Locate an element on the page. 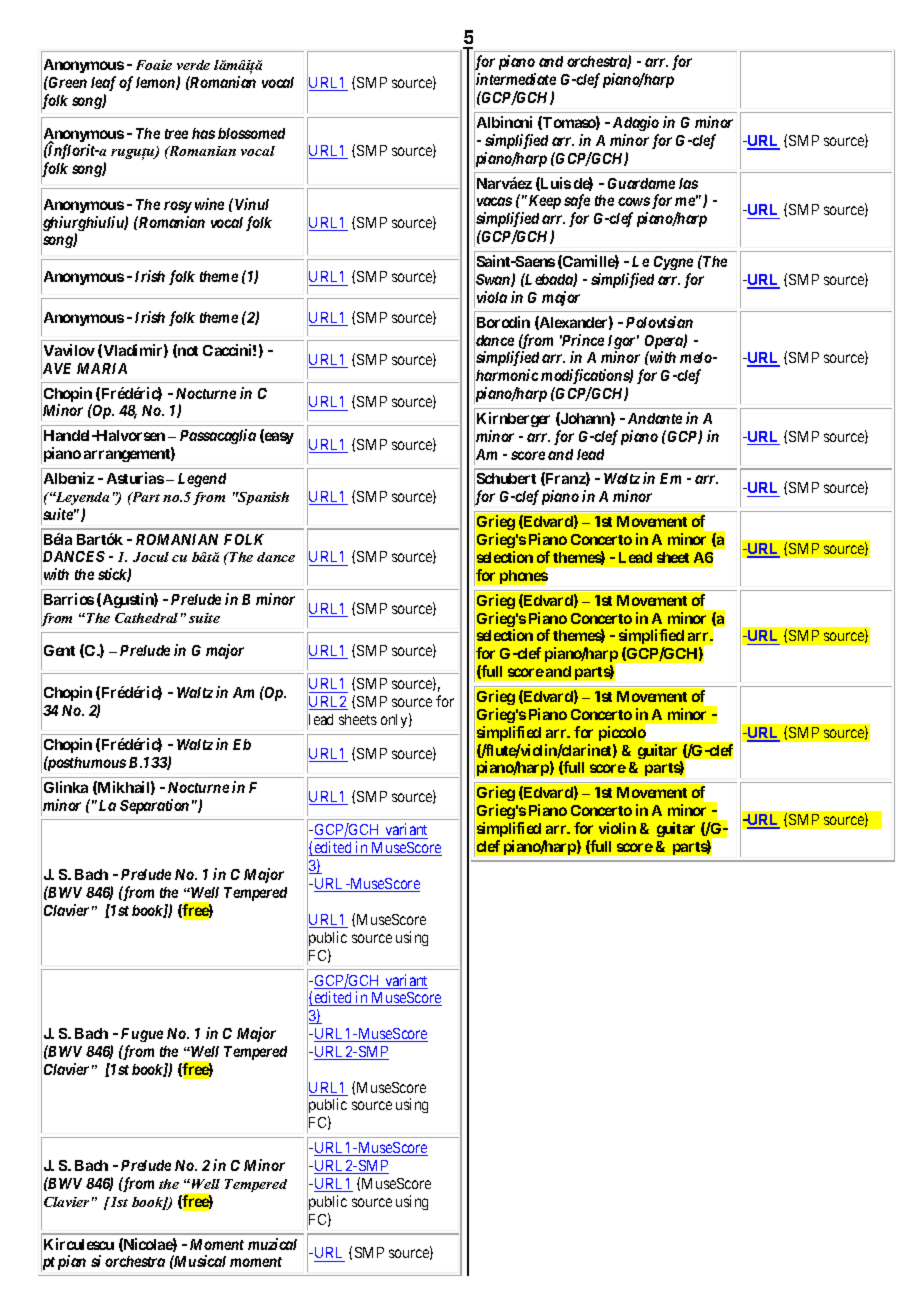 The width and height of the page is (924, 1308). Keep is located at coordinates (543, 202).
